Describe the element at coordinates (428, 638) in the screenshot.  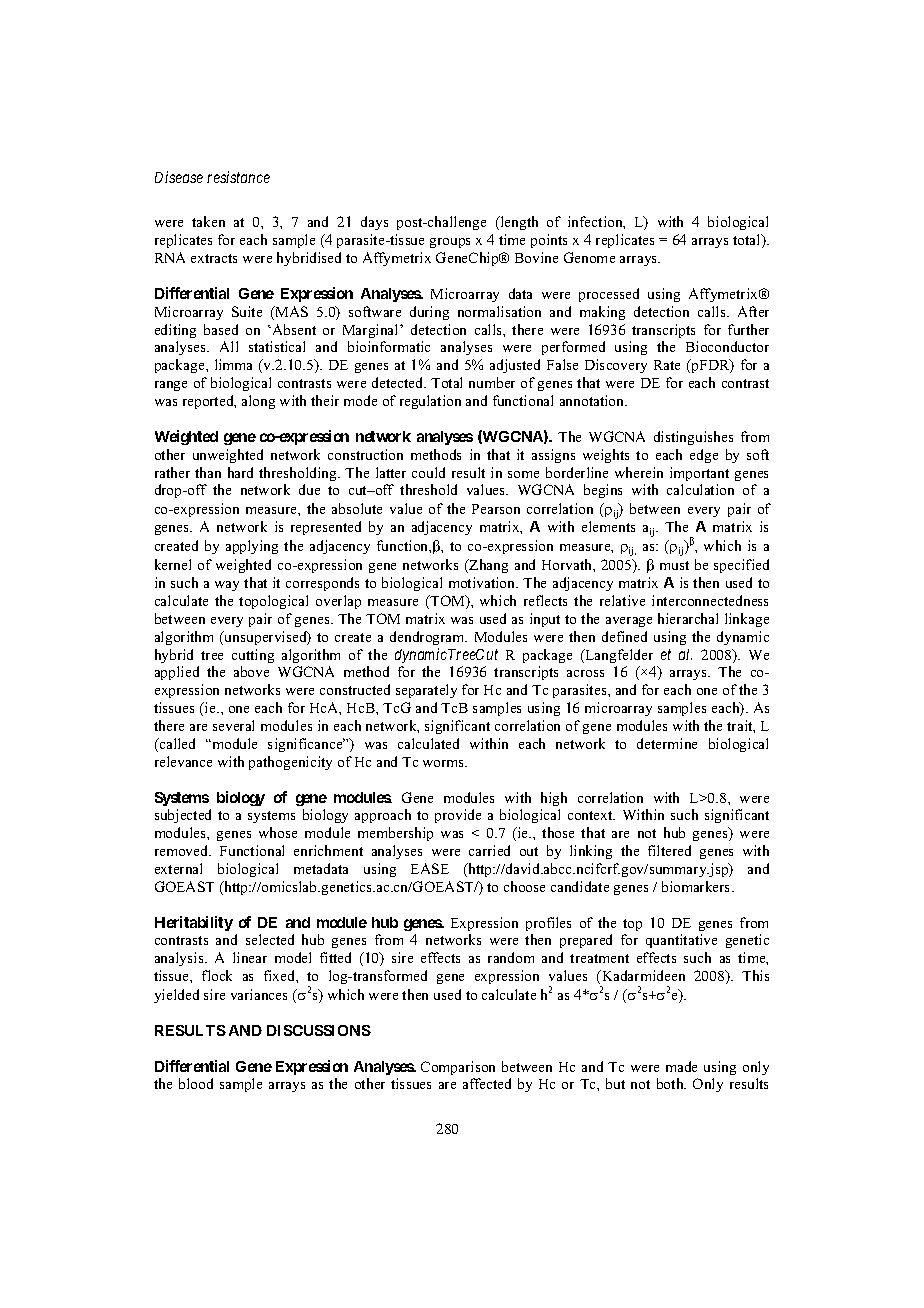
I see `dendrogram` at that location.
